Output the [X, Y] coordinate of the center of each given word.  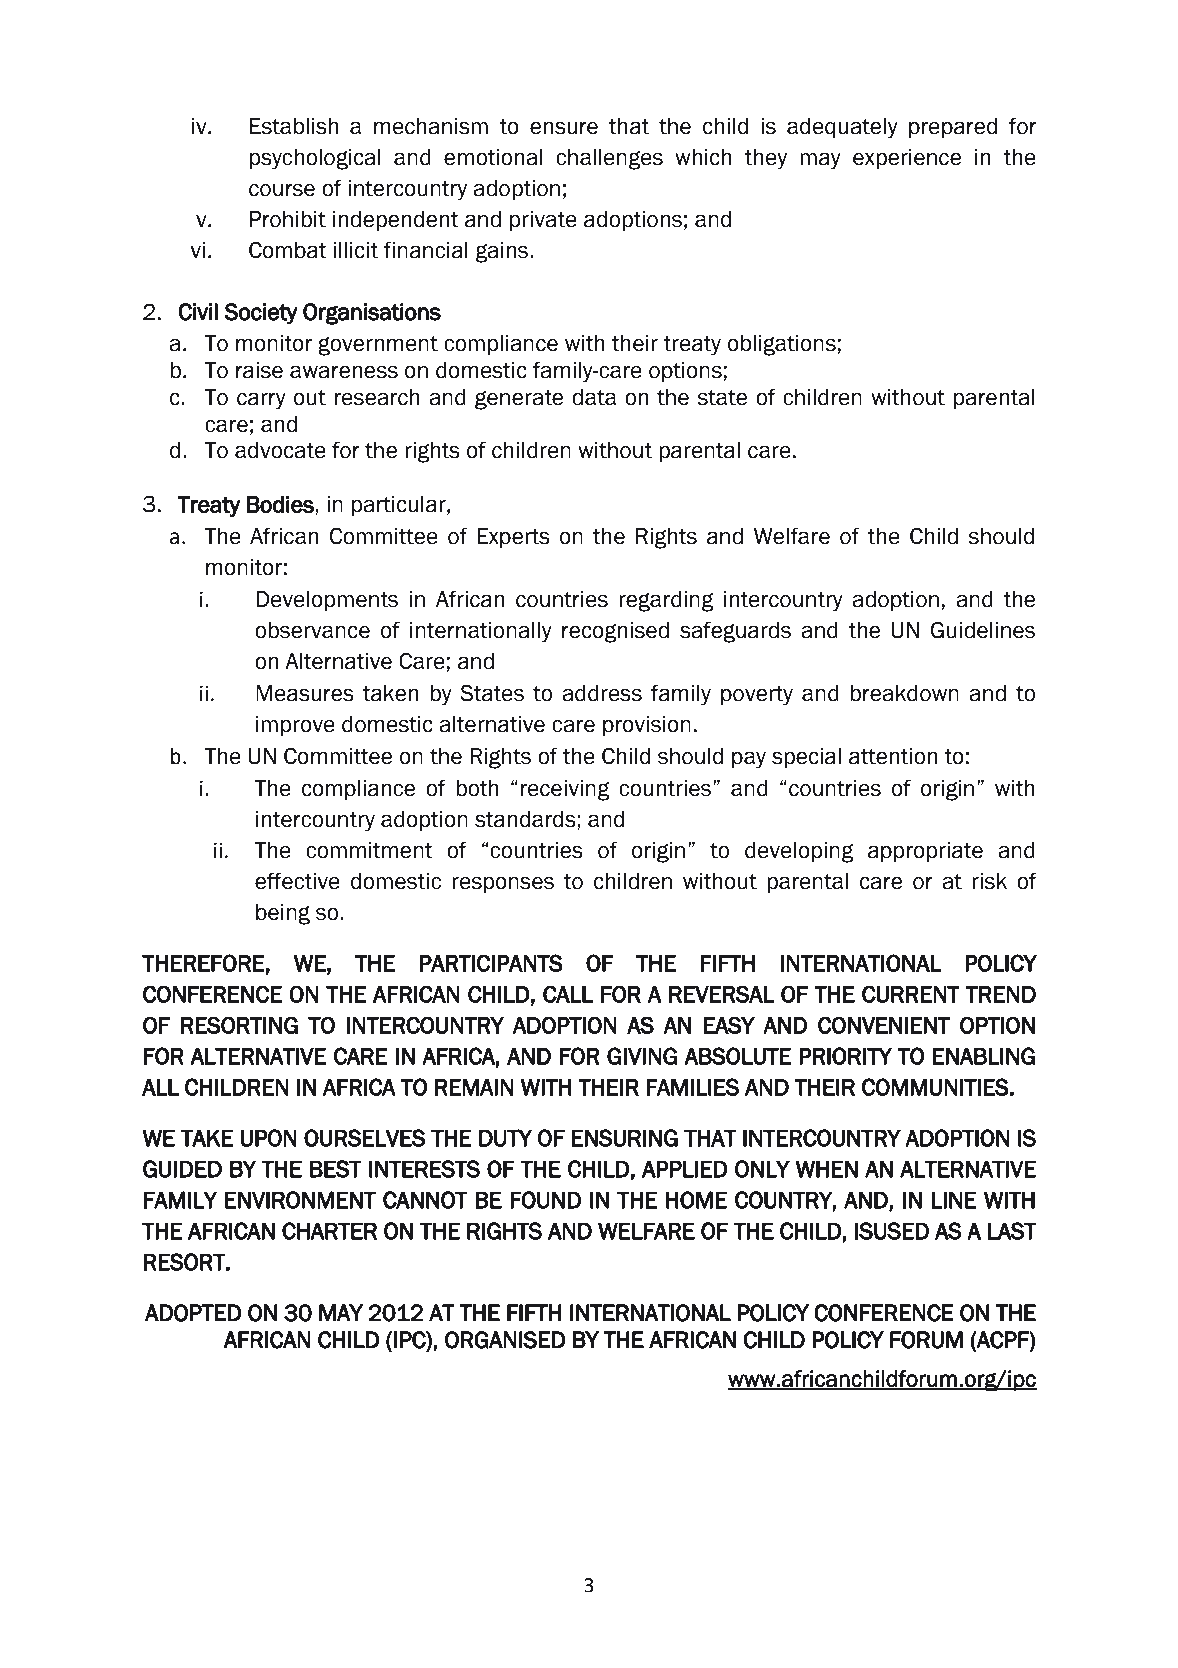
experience [907, 159]
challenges [609, 159]
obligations [781, 345]
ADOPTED [193, 1313]
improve [295, 726]
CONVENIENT [884, 1025]
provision [647, 726]
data [594, 397]
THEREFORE [203, 963]
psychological [315, 159]
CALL [568, 994]
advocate [280, 450]
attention [893, 756]
